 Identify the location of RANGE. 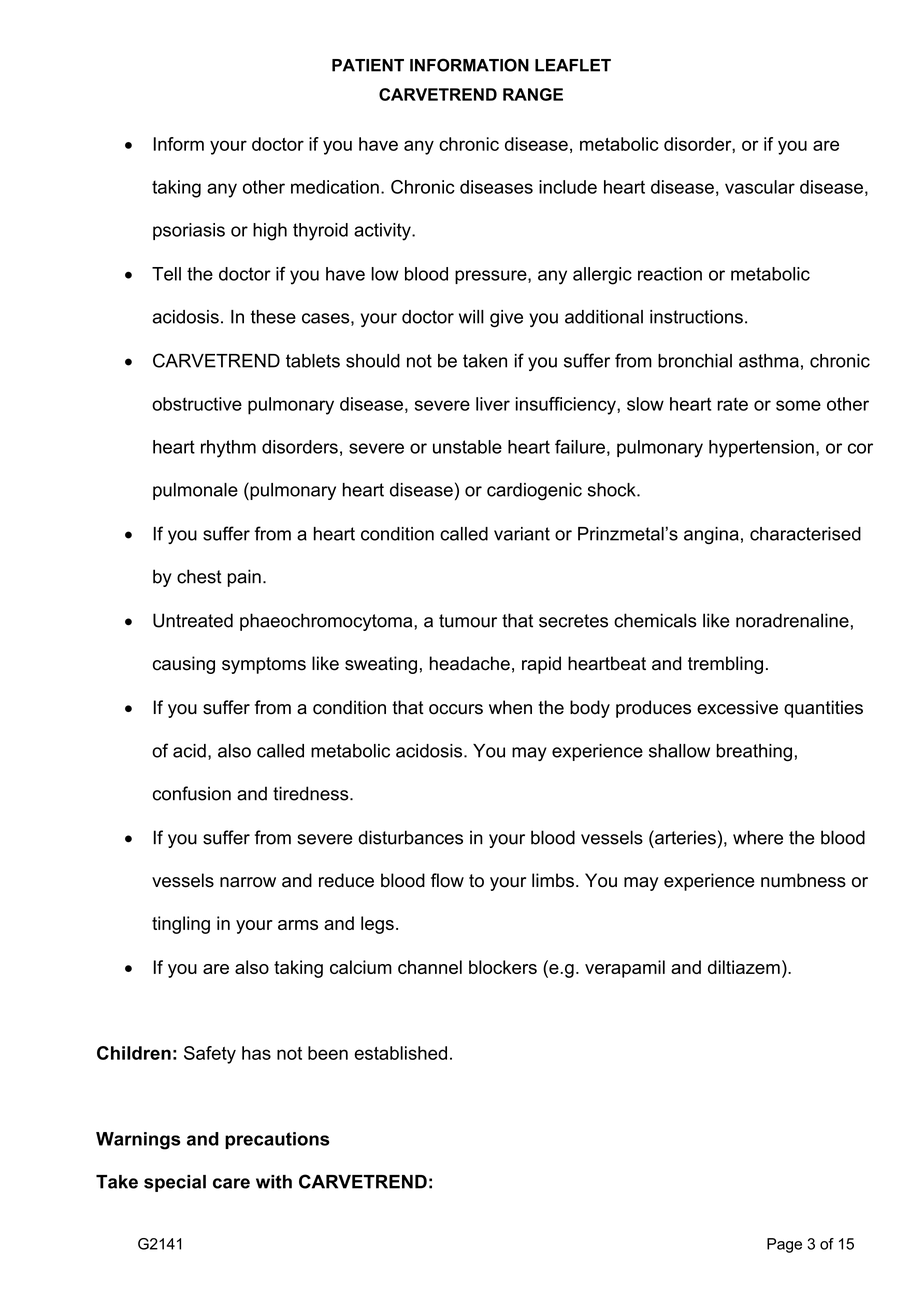
(533, 94).
